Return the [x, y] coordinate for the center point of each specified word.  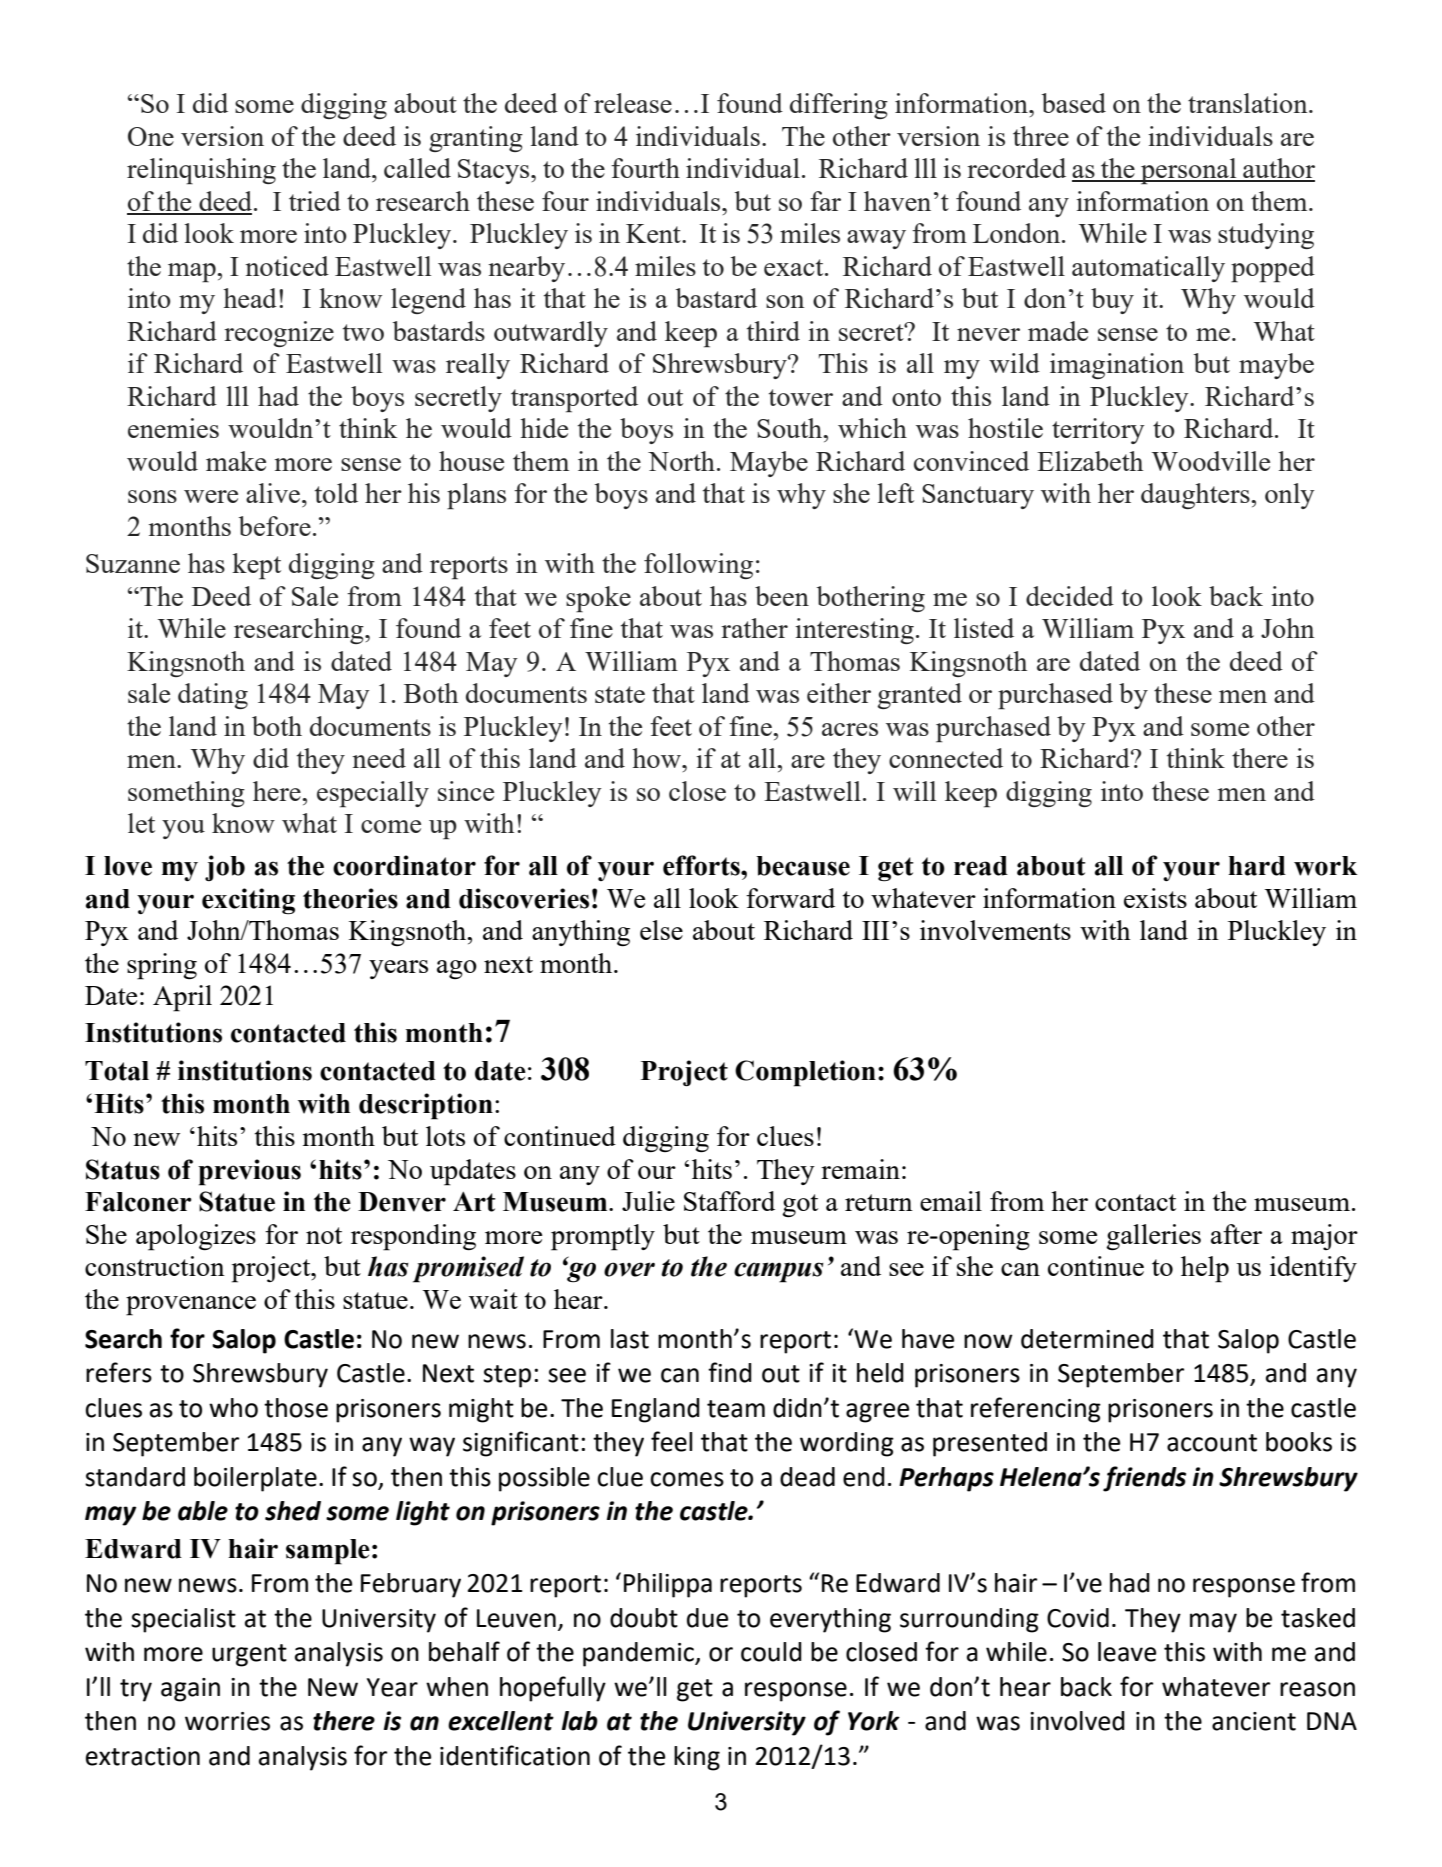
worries [227, 1721]
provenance [191, 1306]
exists [1155, 898]
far [825, 201]
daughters [1196, 496]
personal [1189, 171]
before [275, 526]
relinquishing [201, 171]
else [661, 930]
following [698, 566]
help [1205, 1269]
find [730, 1372]
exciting [248, 901]
